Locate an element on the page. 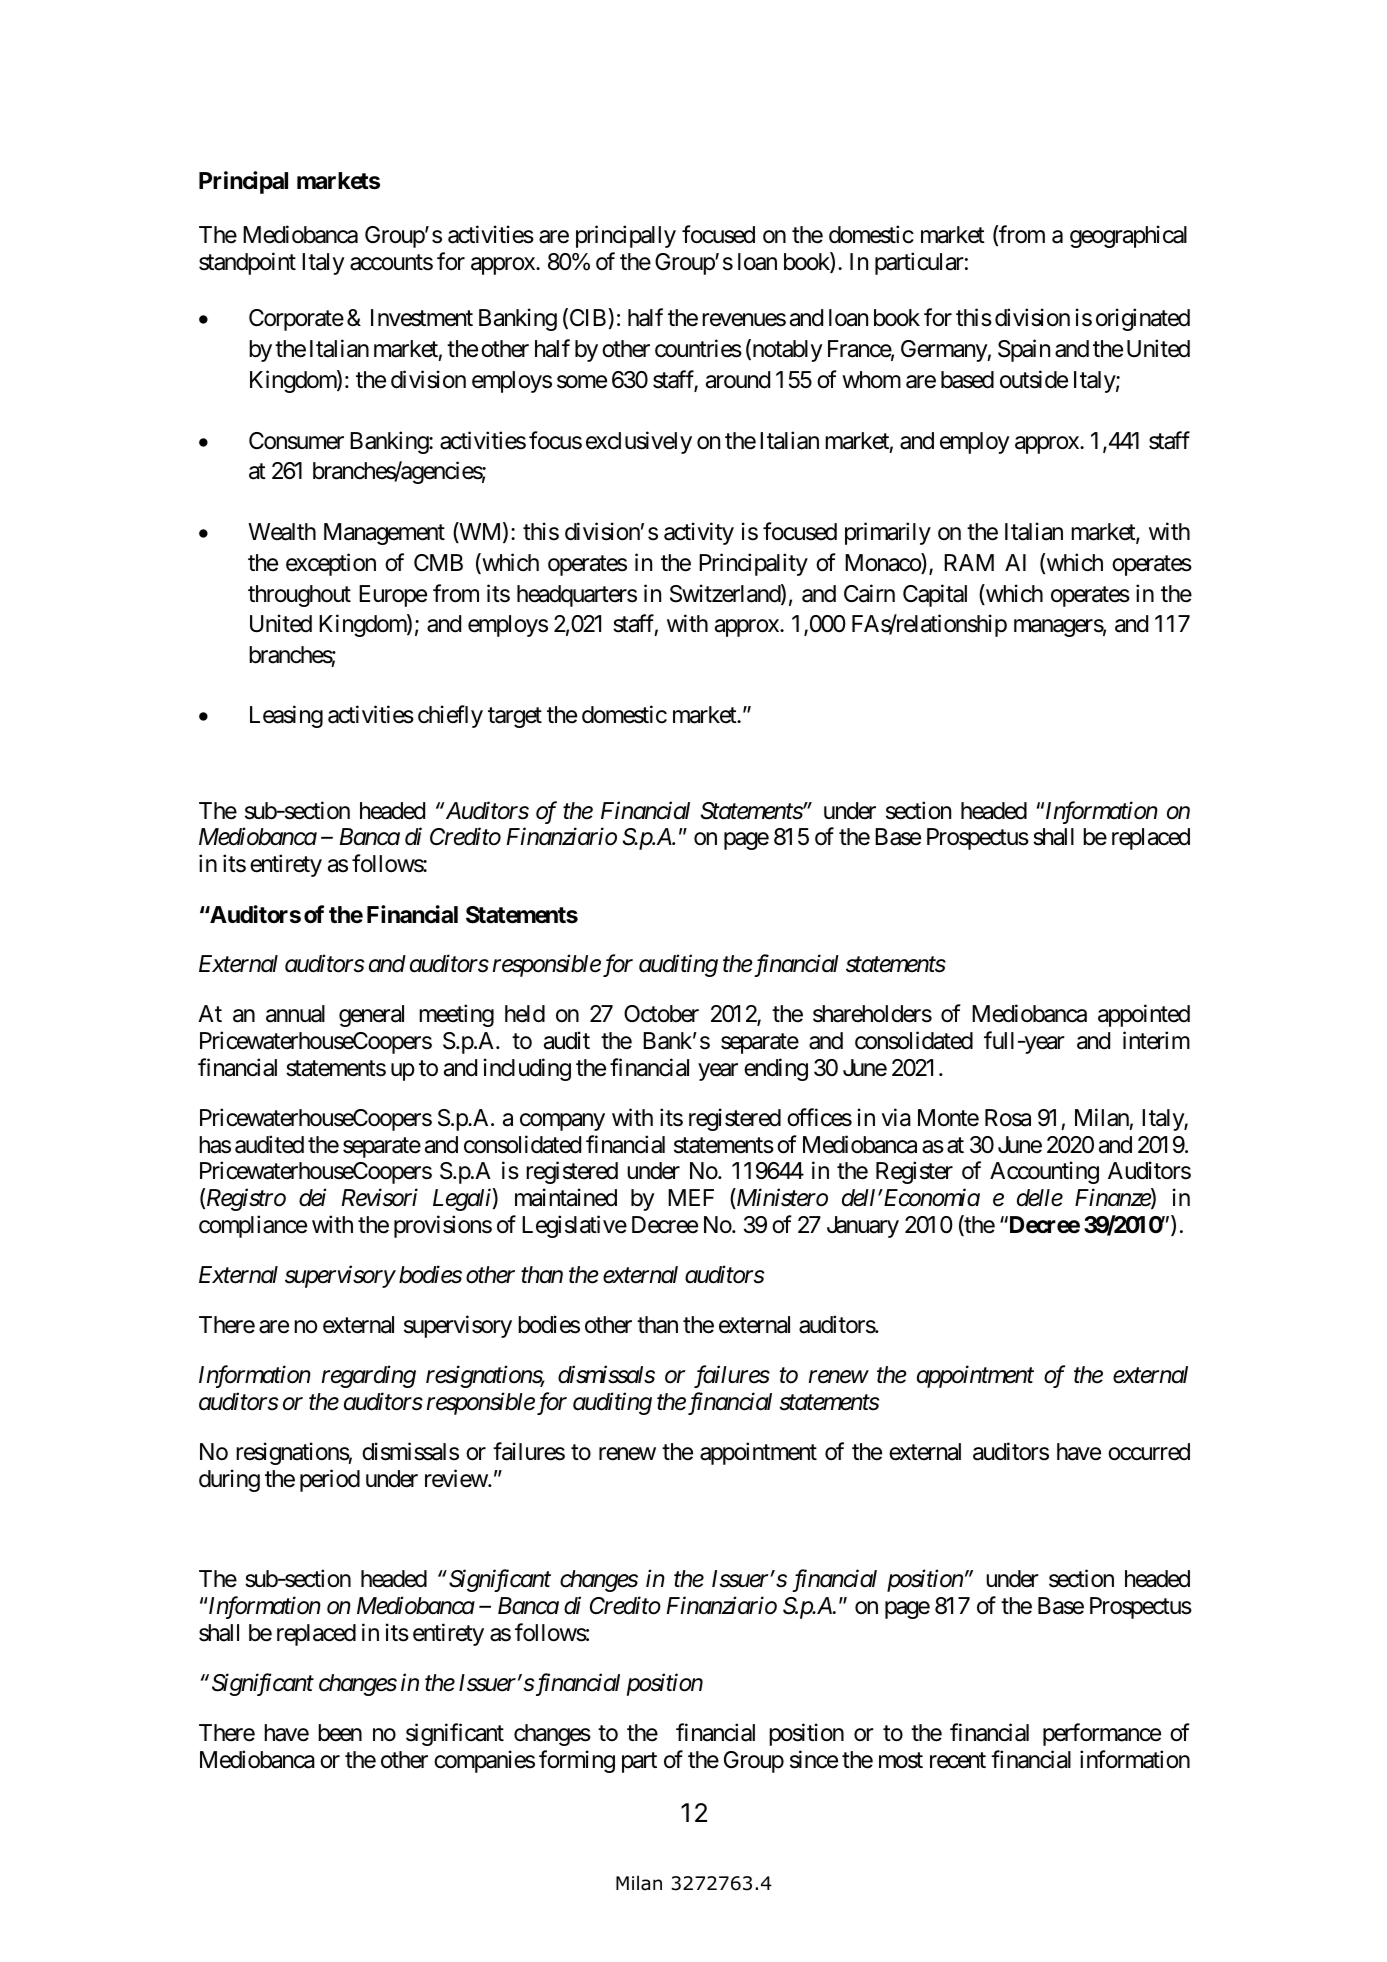 This page has width=1387, height=1962. appointed is located at coordinates (1144, 1016).
